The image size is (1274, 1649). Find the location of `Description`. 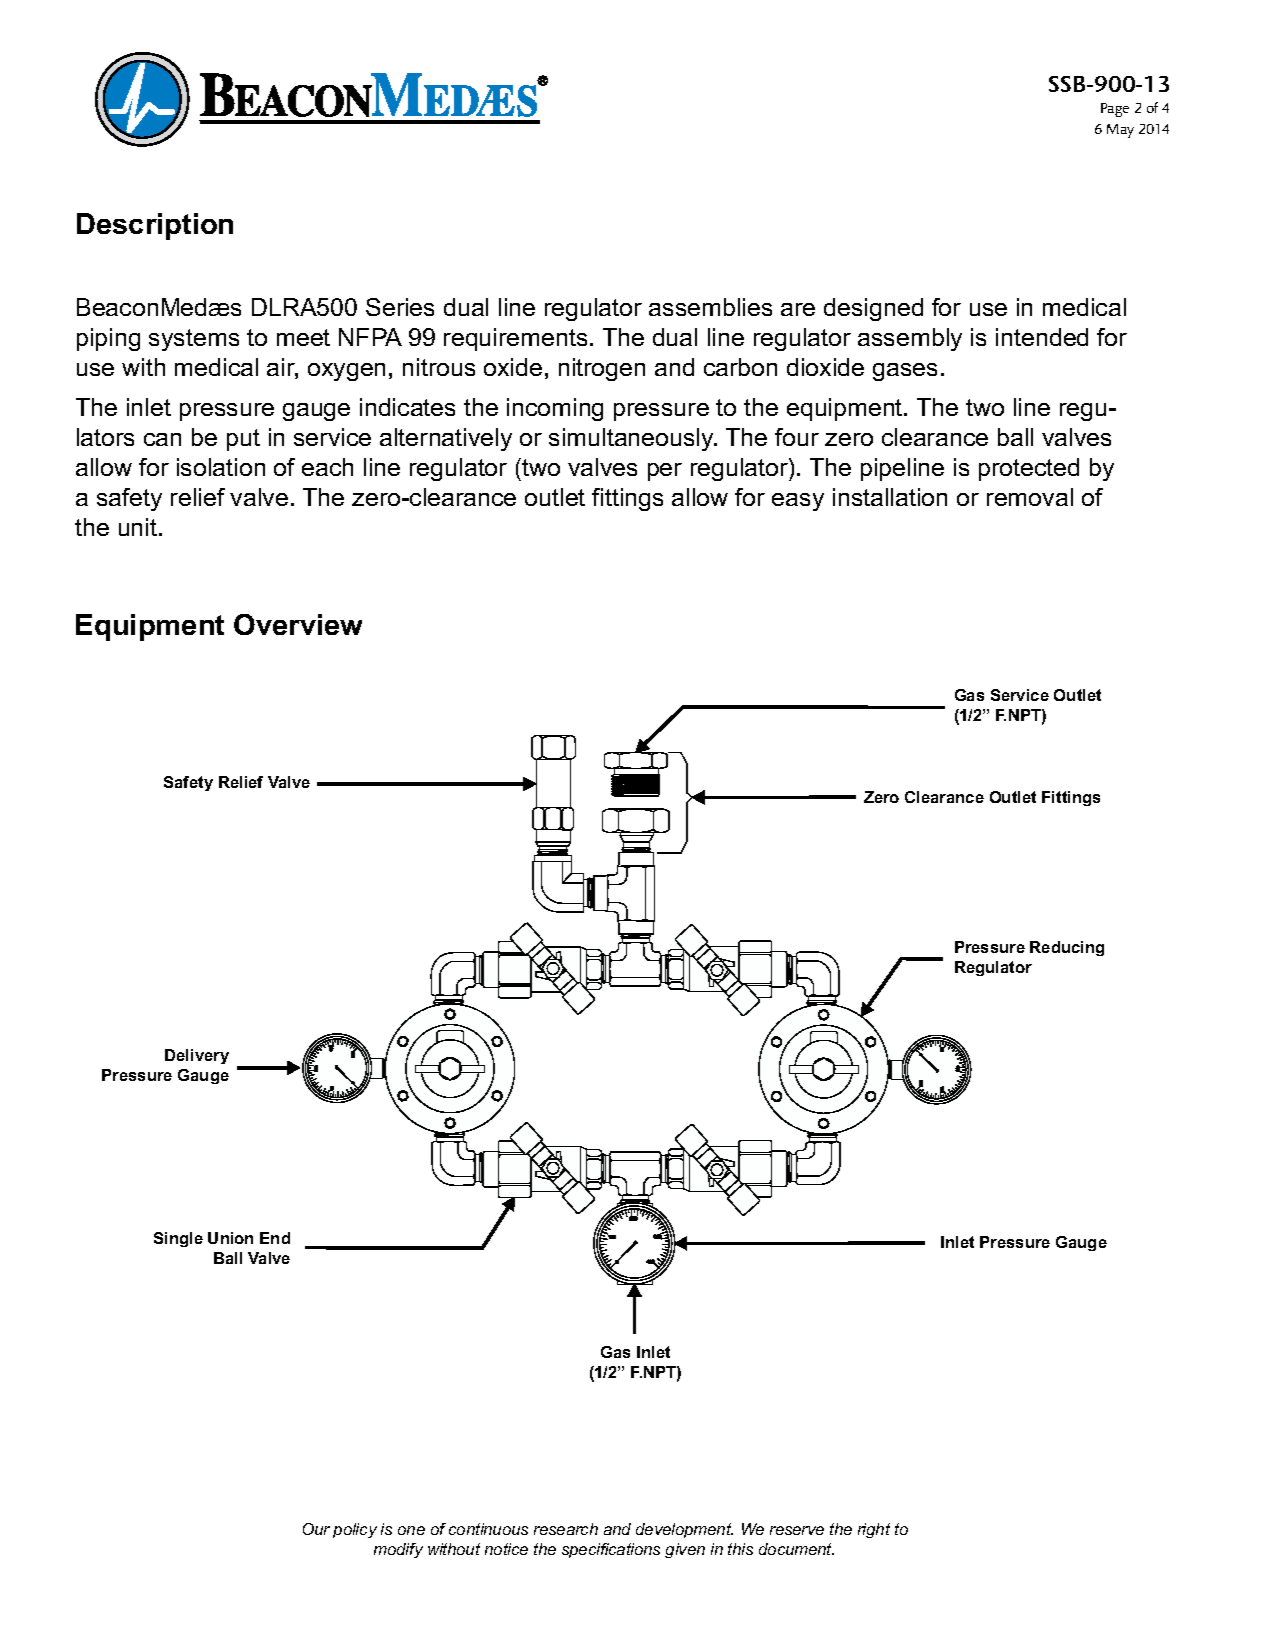

Description is located at coordinates (155, 226).
